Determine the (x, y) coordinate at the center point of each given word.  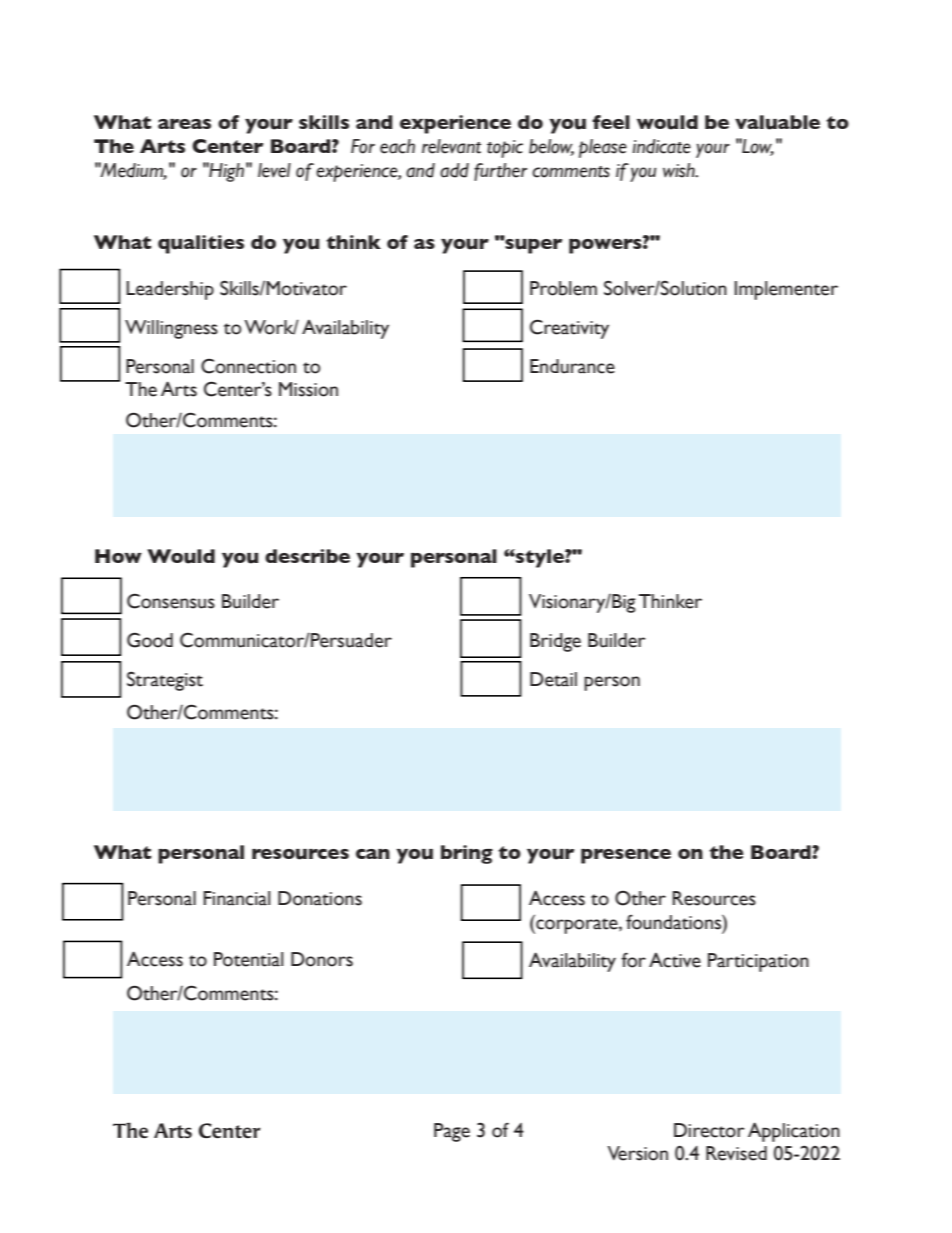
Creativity (569, 329)
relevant (451, 146)
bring (467, 854)
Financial (237, 898)
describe (307, 556)
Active (675, 960)
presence (626, 856)
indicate (661, 146)
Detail (553, 679)
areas (184, 124)
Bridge (555, 642)
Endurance (572, 366)
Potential (249, 959)
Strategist (165, 681)
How (118, 556)
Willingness (171, 329)
